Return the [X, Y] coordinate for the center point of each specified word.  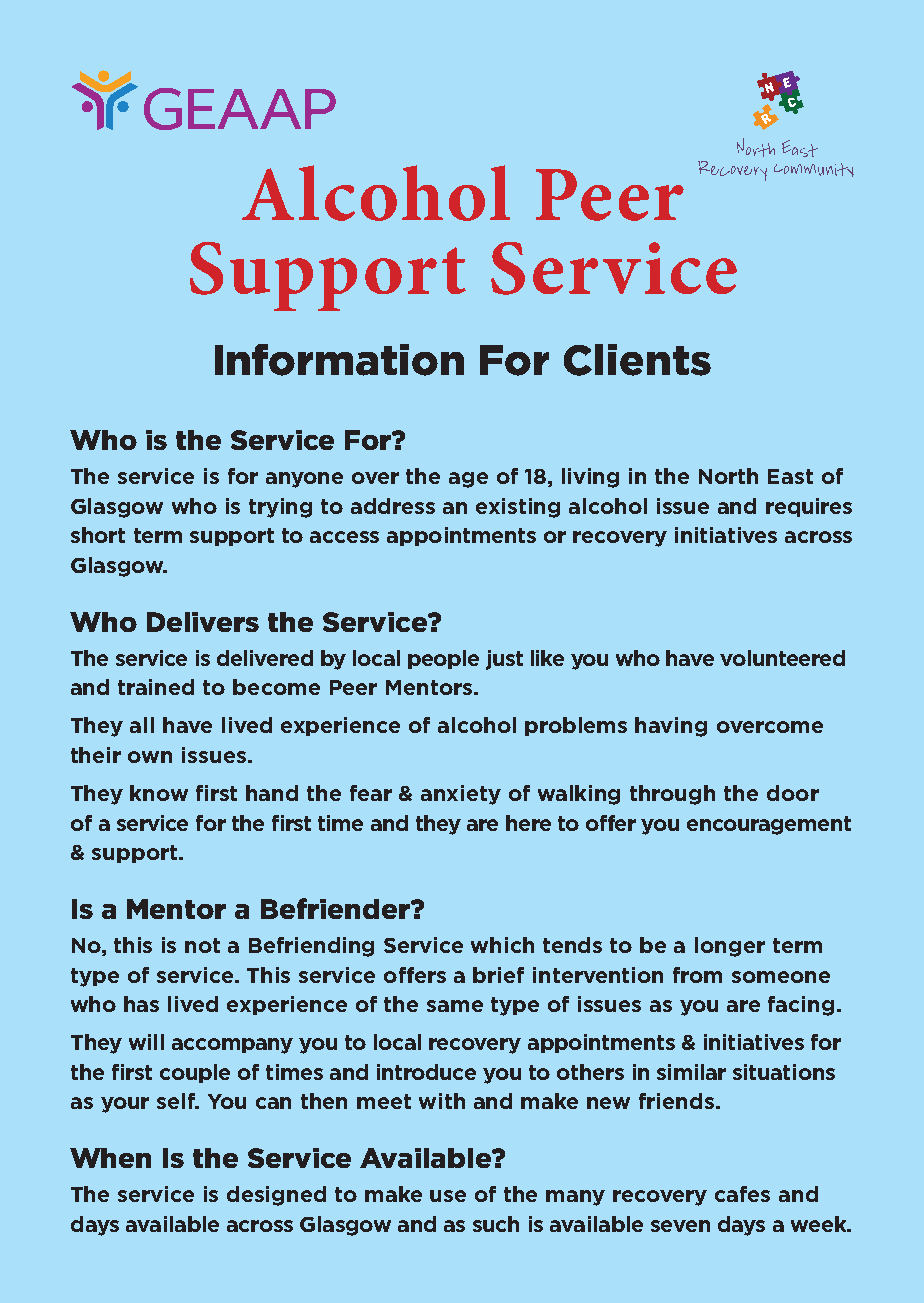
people [443, 659]
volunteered [782, 658]
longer [730, 947]
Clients [637, 360]
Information [339, 360]
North [728, 476]
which [502, 945]
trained [156, 687]
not [202, 945]
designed [276, 1196]
